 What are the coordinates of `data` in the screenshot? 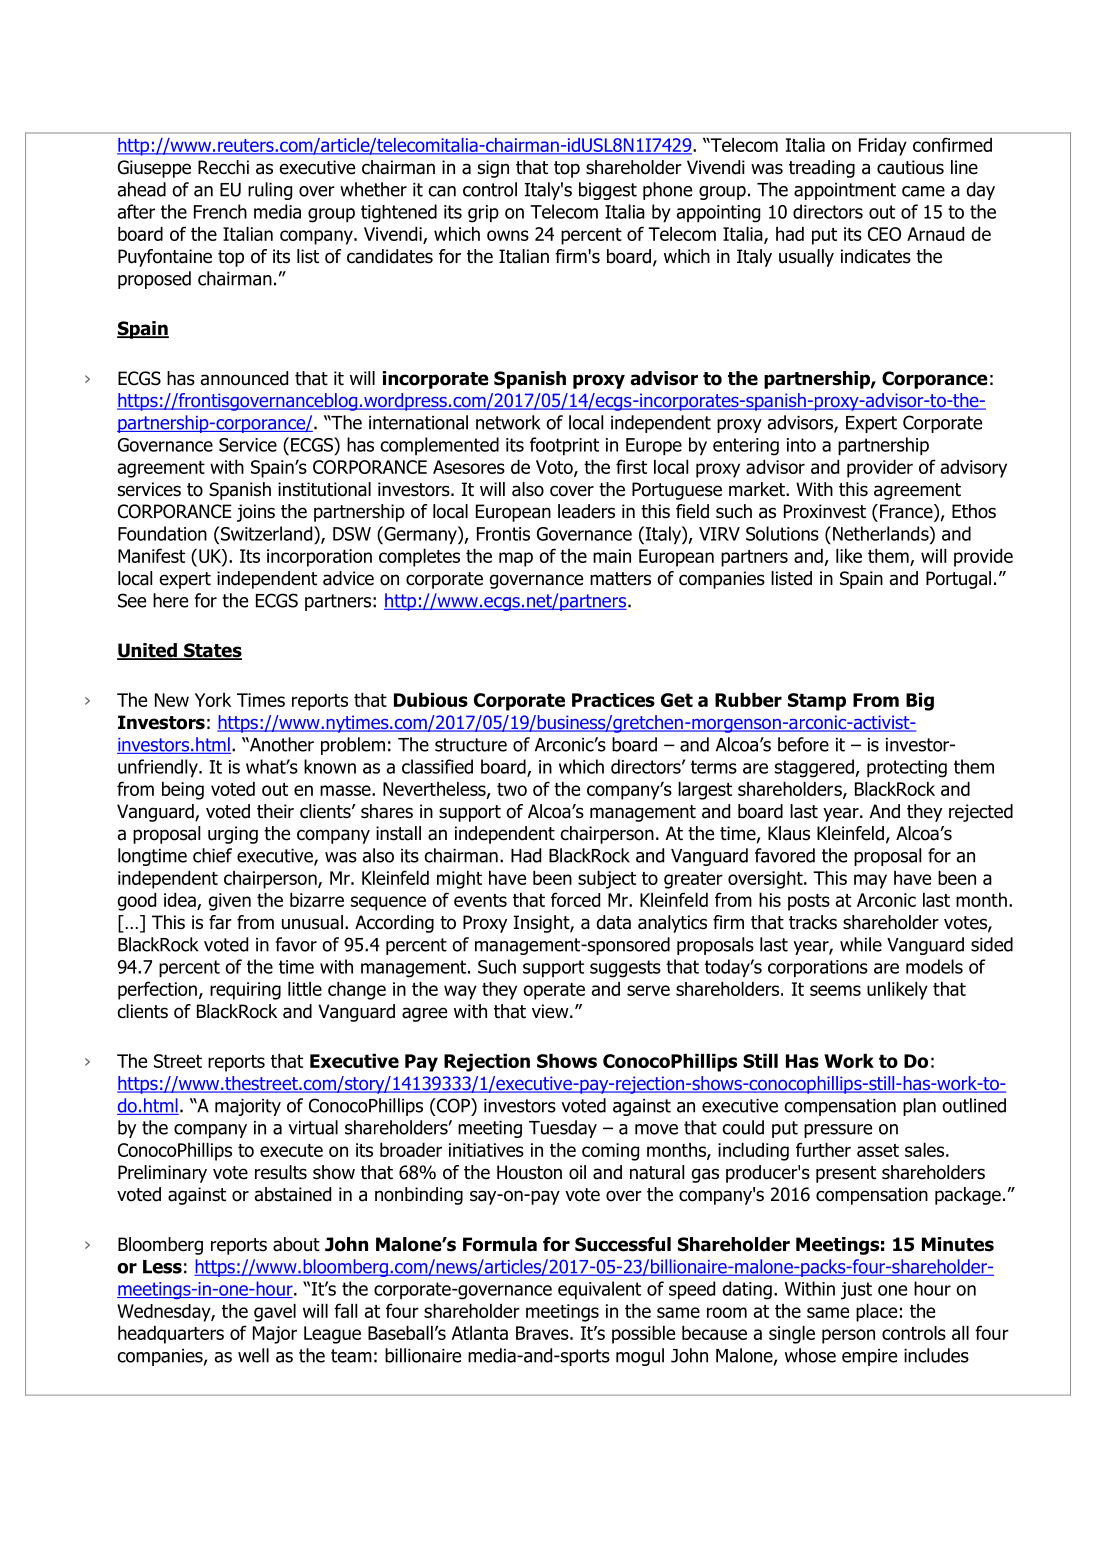 It's located at (613, 922).
